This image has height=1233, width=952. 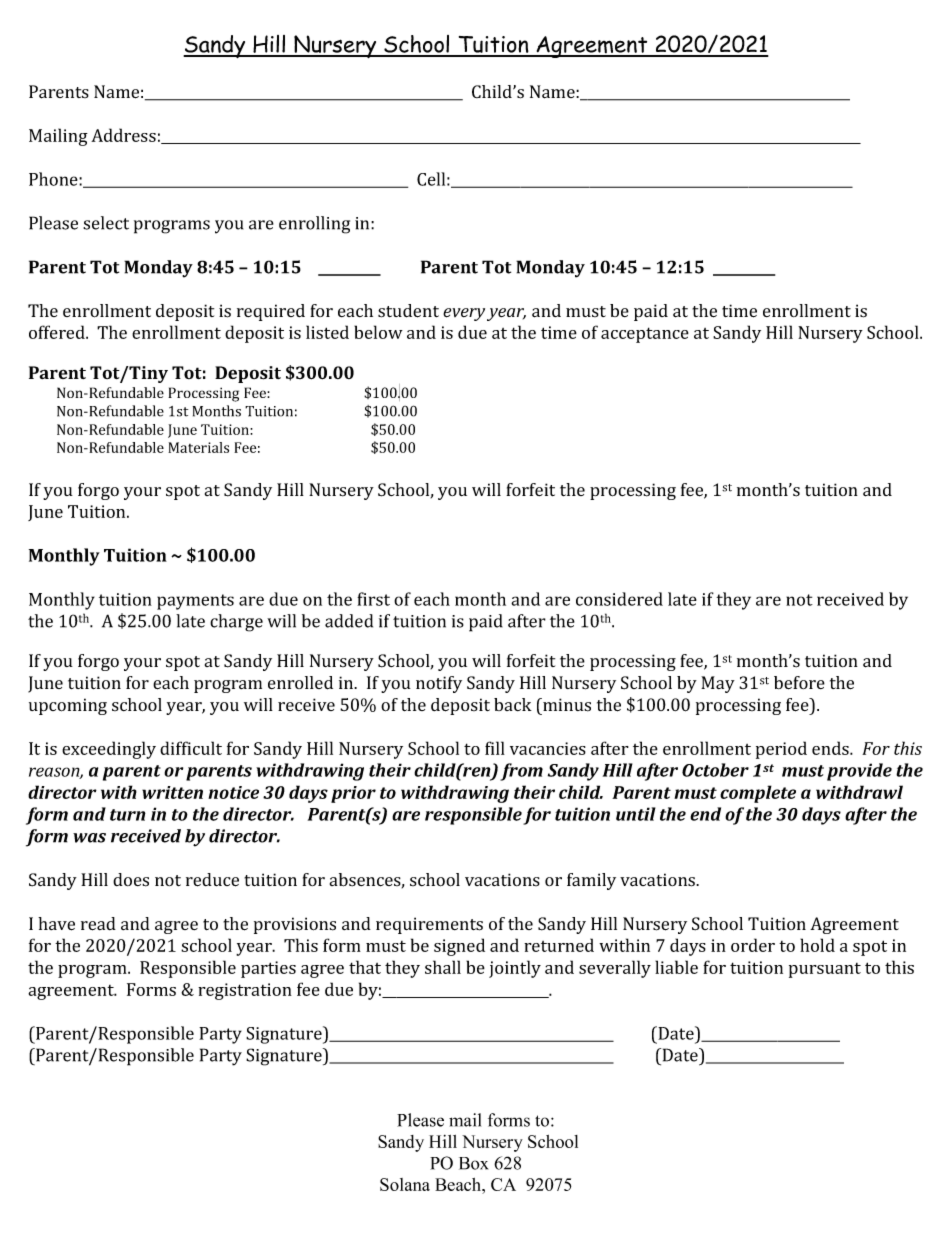 I want to click on complete, so click(x=758, y=794).
